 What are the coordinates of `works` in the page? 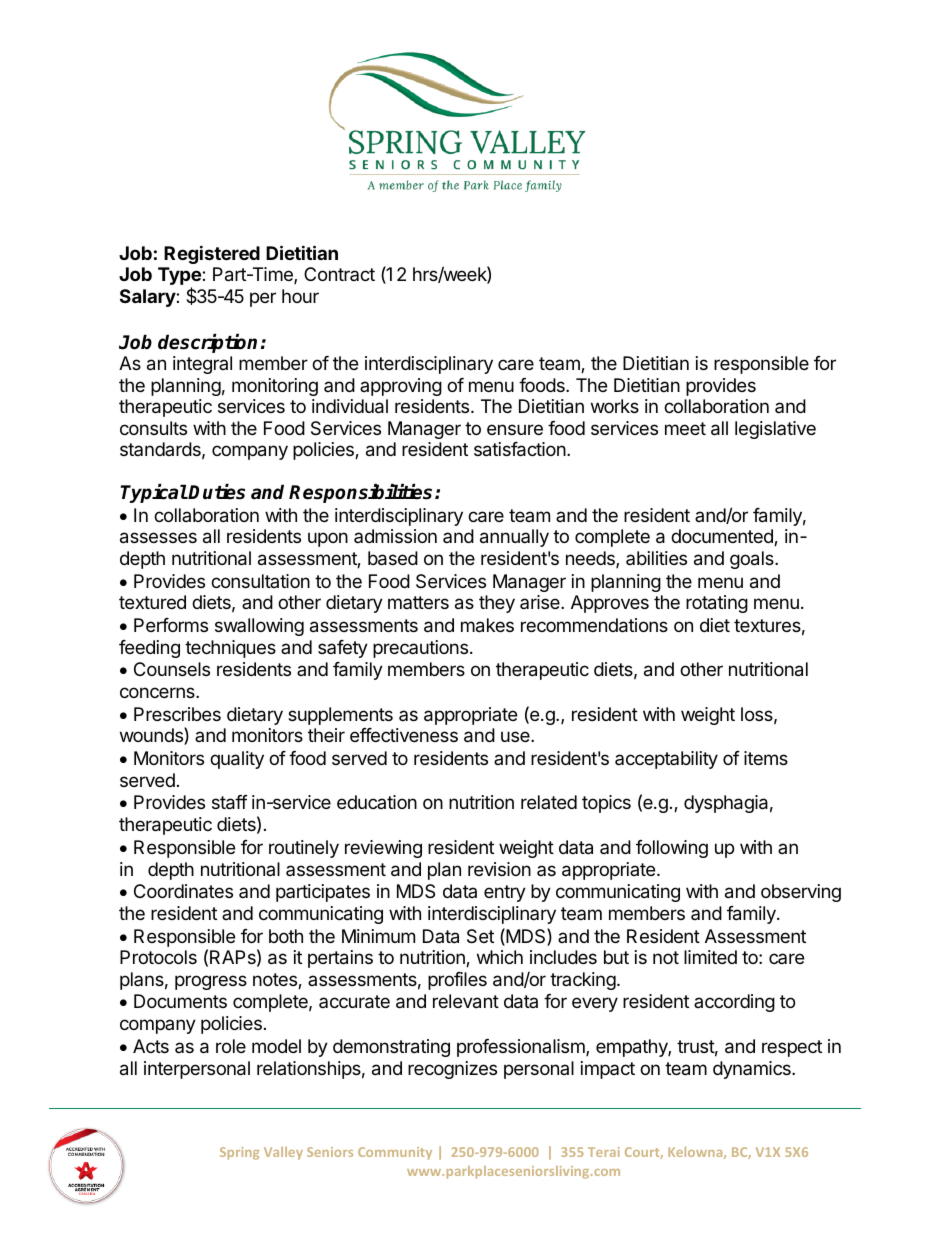 It's located at (615, 406).
